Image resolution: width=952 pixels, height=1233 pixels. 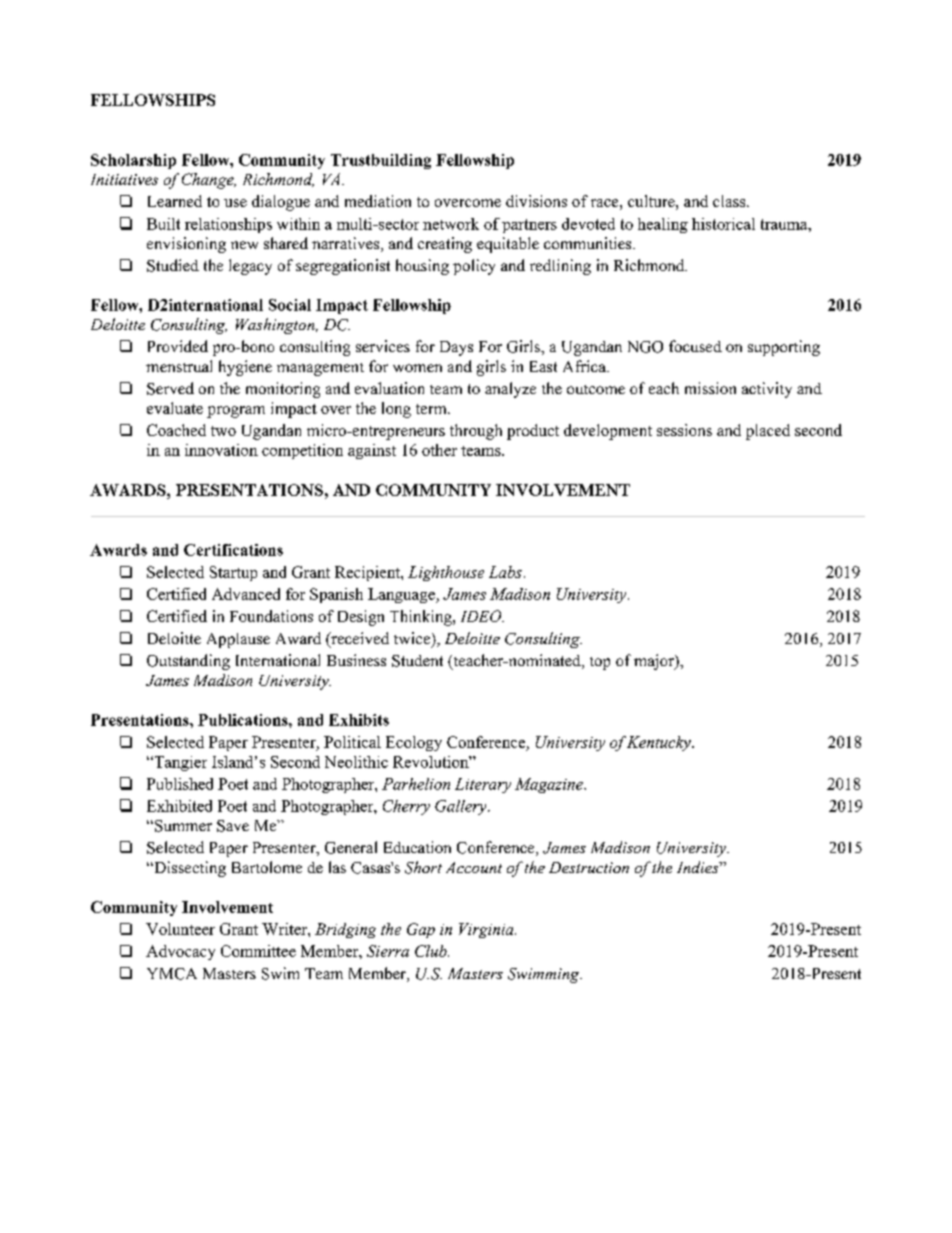 I want to click on Outstanding, so click(x=188, y=662).
